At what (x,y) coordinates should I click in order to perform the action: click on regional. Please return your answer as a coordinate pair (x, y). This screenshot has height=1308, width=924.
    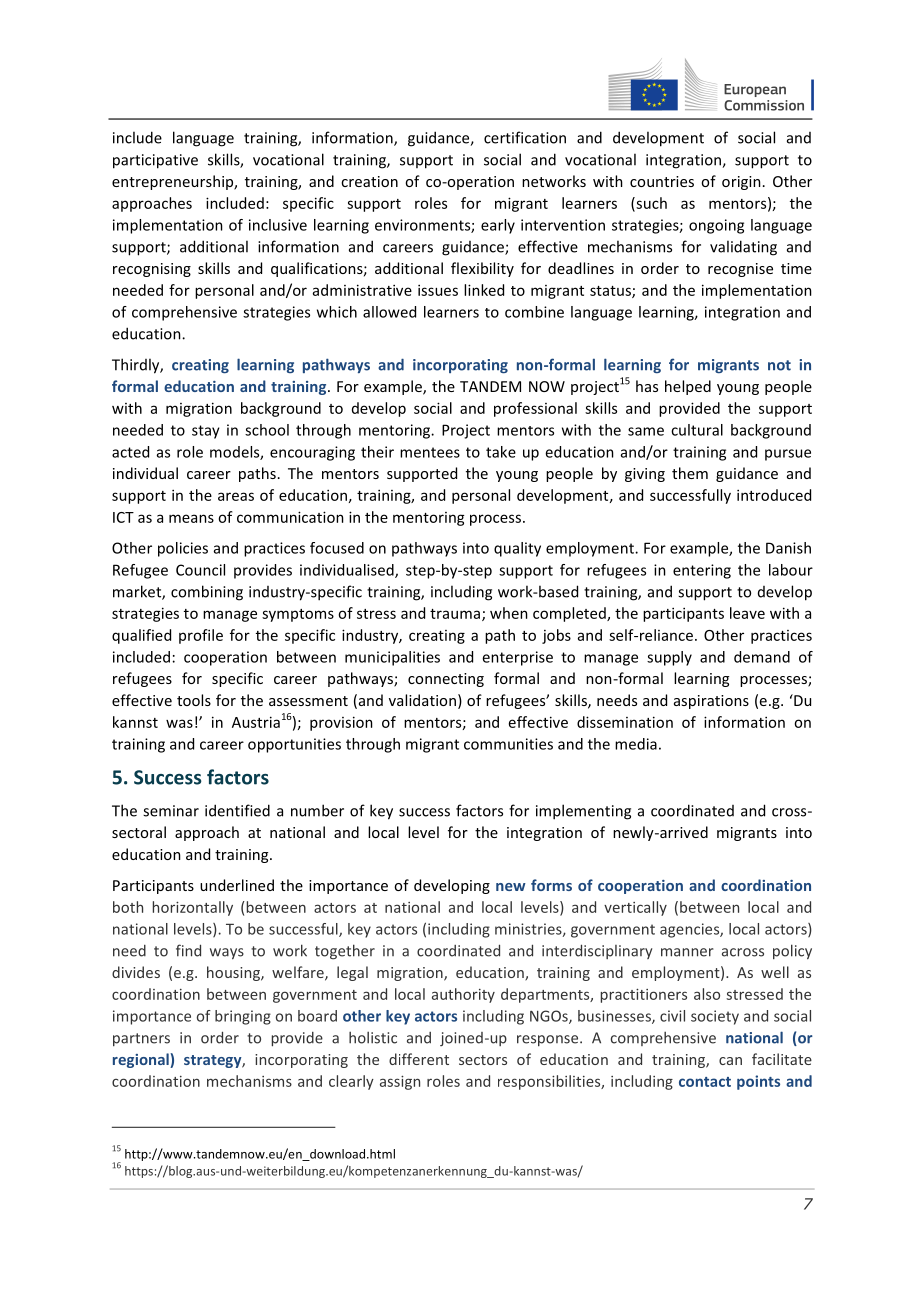
    Looking at the image, I should click on (142, 1060).
